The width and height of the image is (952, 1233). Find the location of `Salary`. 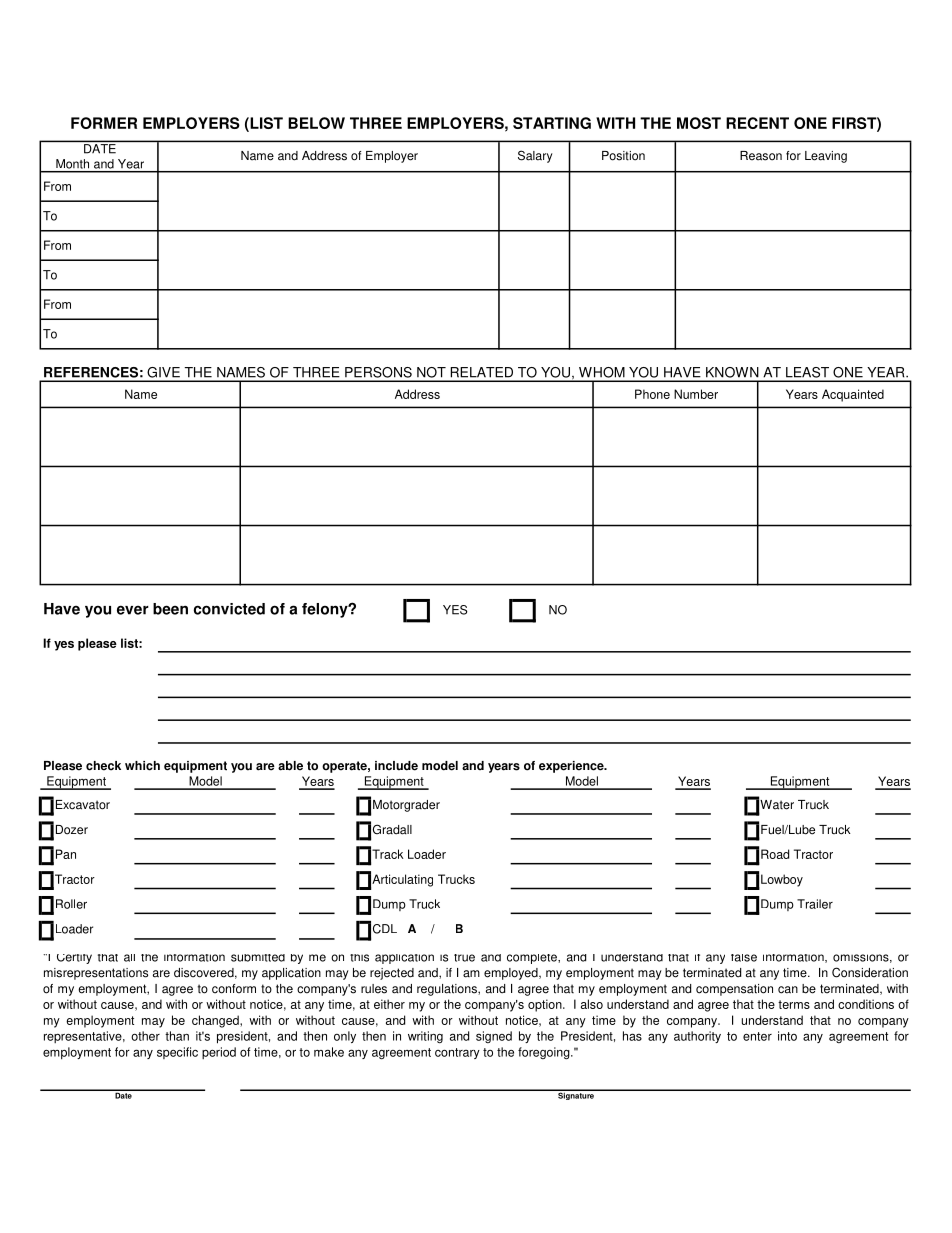

Salary is located at coordinates (535, 156).
